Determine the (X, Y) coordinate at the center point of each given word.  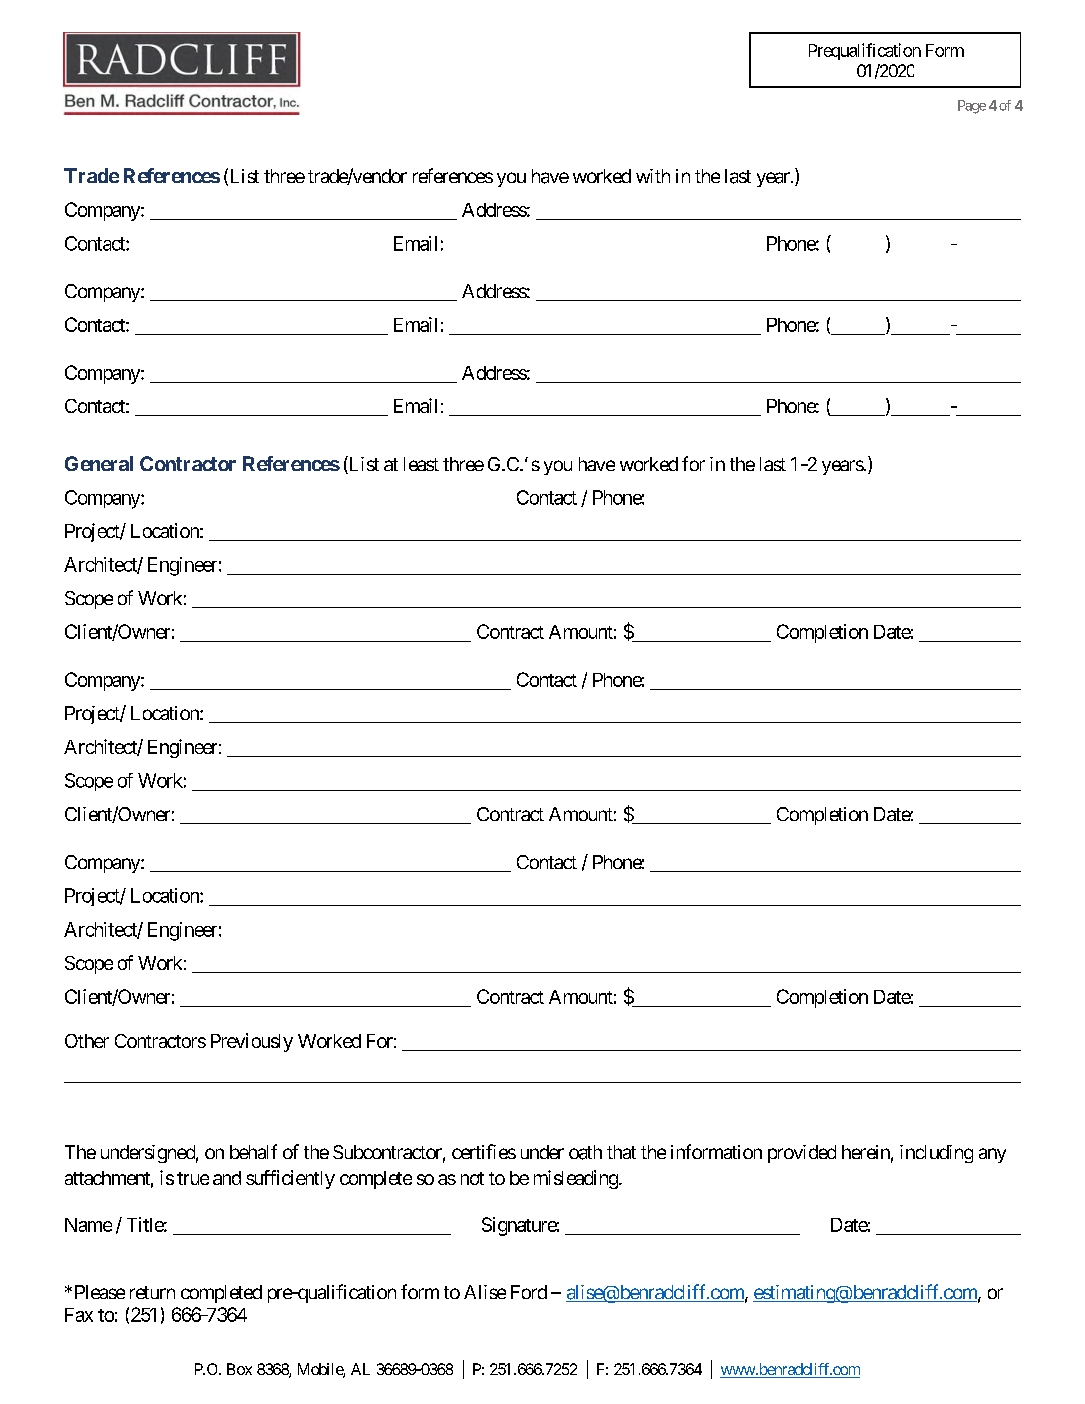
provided (802, 1154)
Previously (252, 1042)
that (621, 1152)
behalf (253, 1151)
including (936, 1154)
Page (972, 107)
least (421, 464)
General (99, 463)
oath (585, 1152)
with (653, 176)
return (152, 1292)
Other (87, 1041)
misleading (576, 1179)
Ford (529, 1292)
